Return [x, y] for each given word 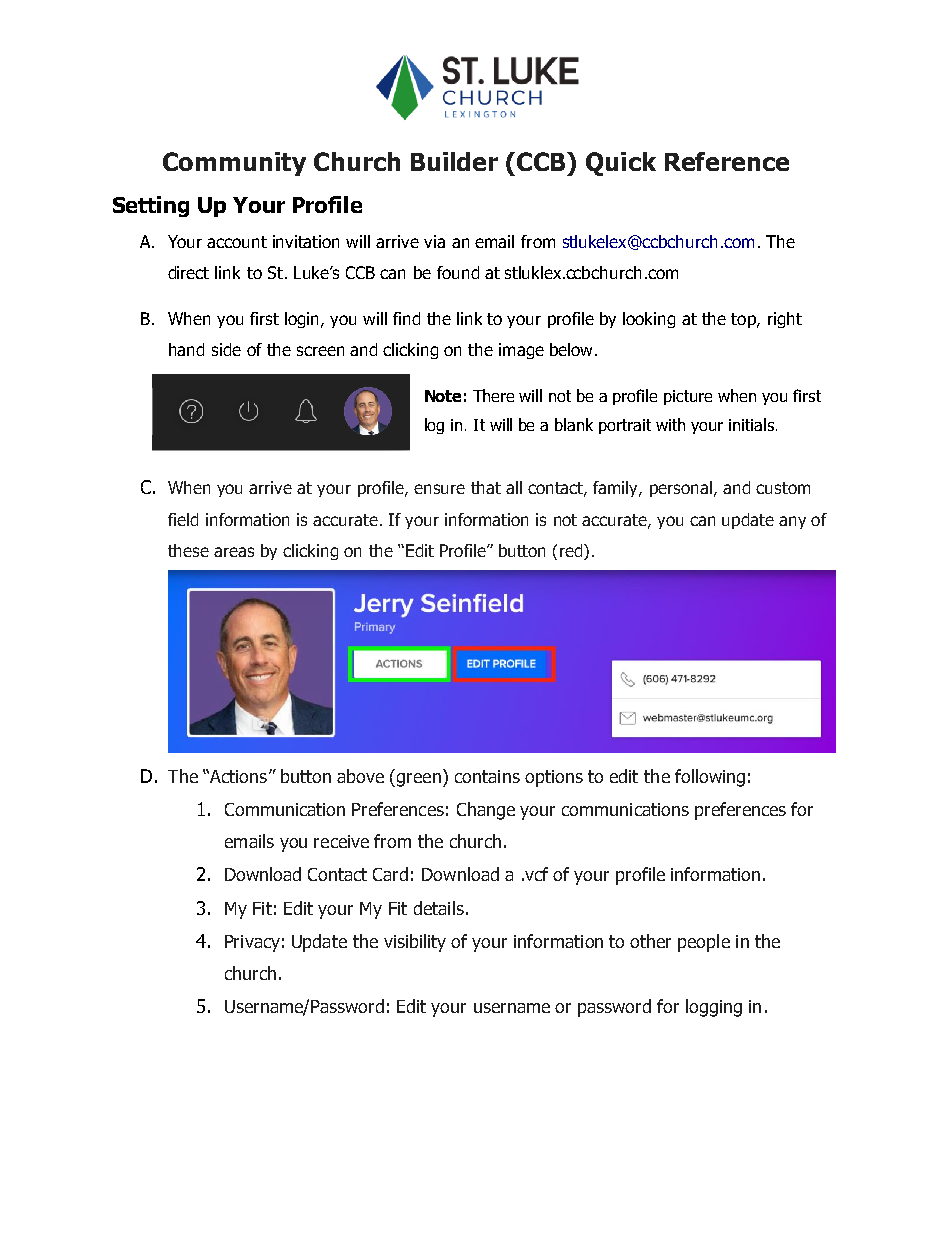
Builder [454, 161]
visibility [415, 943]
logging [714, 1008]
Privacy [252, 943]
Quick [621, 164]
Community [234, 164]
